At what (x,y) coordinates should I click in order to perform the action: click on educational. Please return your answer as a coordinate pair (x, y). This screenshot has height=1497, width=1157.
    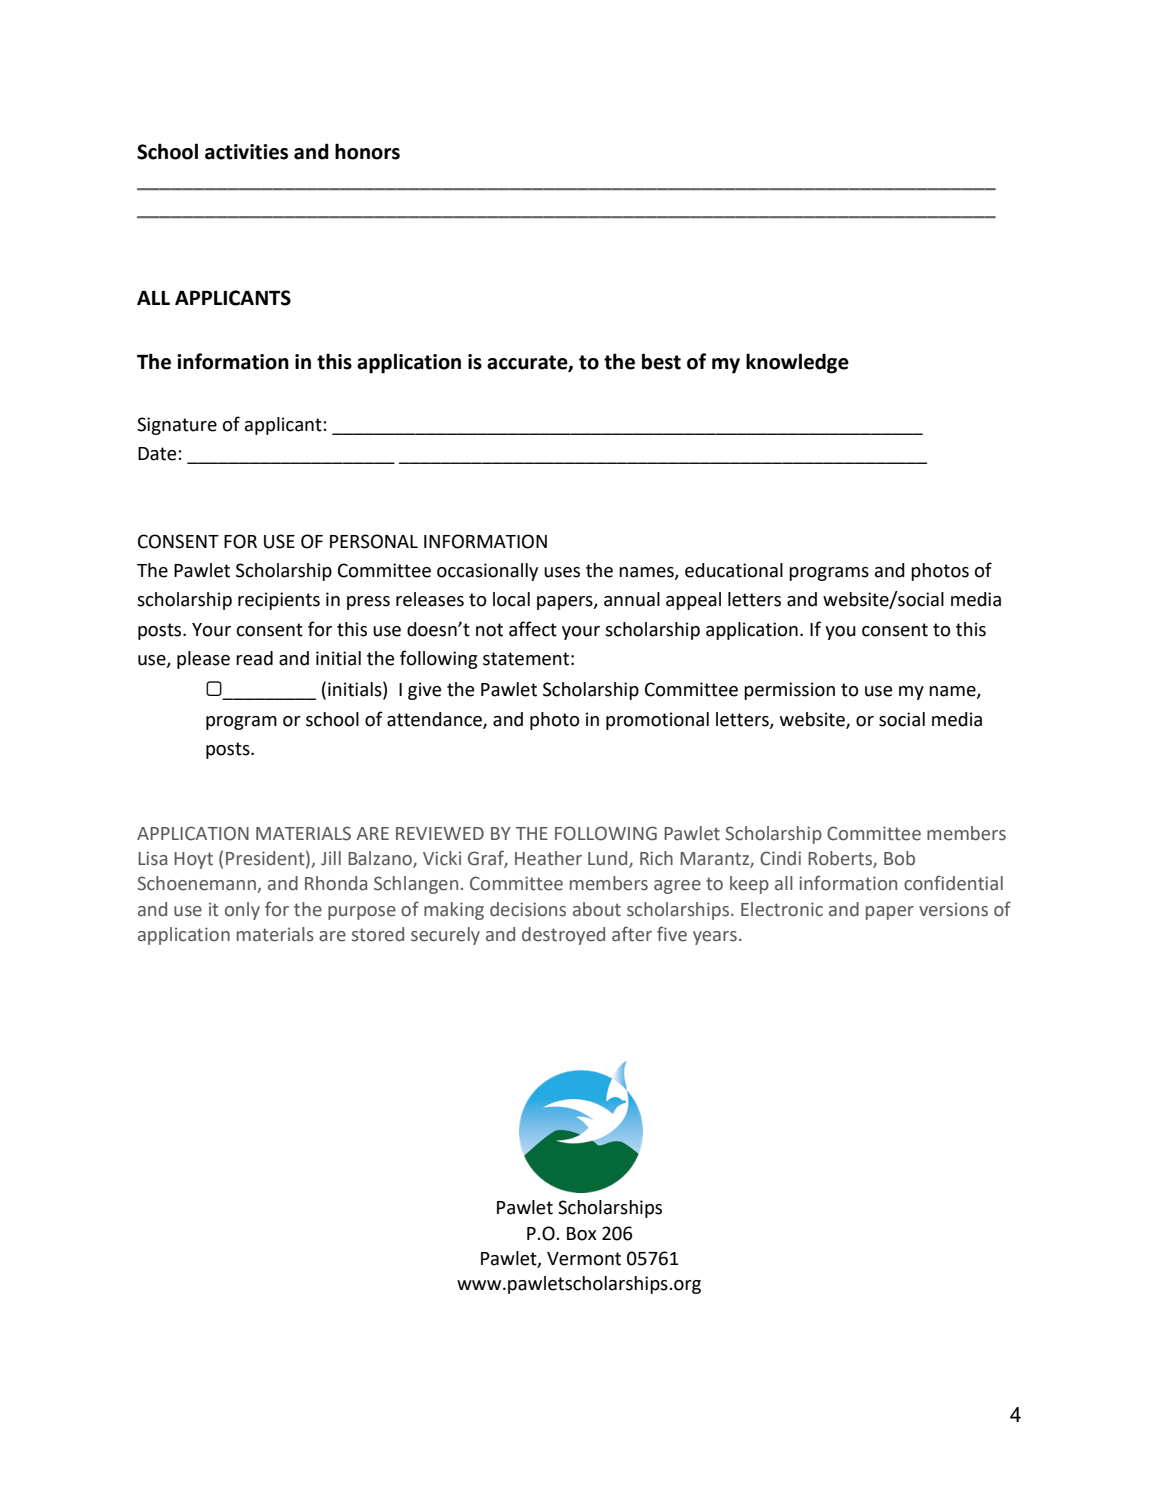
    Looking at the image, I should click on (734, 570).
